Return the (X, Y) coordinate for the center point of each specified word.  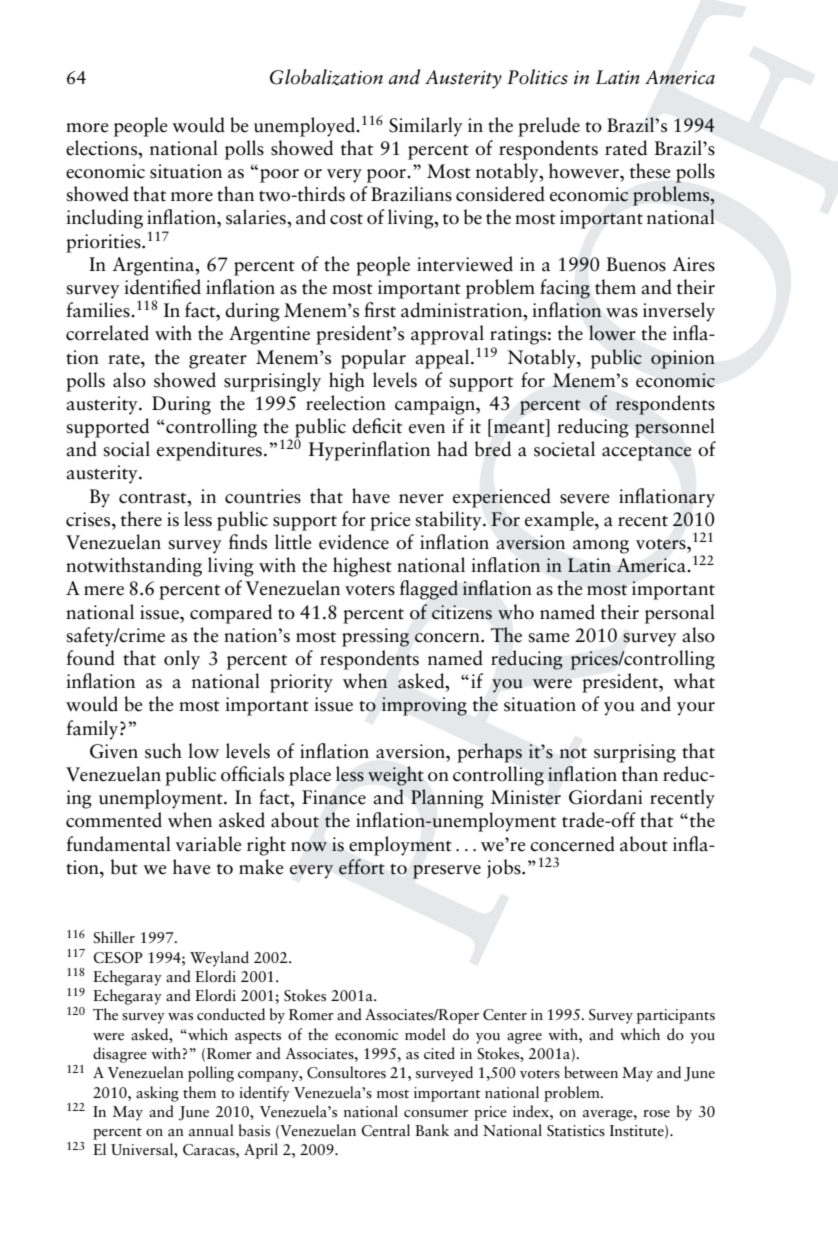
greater (218, 361)
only (182, 660)
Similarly (426, 127)
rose (656, 1114)
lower (612, 333)
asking (157, 1094)
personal (680, 614)
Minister (526, 797)
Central (385, 1130)
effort (361, 867)
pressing (375, 637)
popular (373, 359)
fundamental (118, 844)
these (650, 171)
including (104, 219)
